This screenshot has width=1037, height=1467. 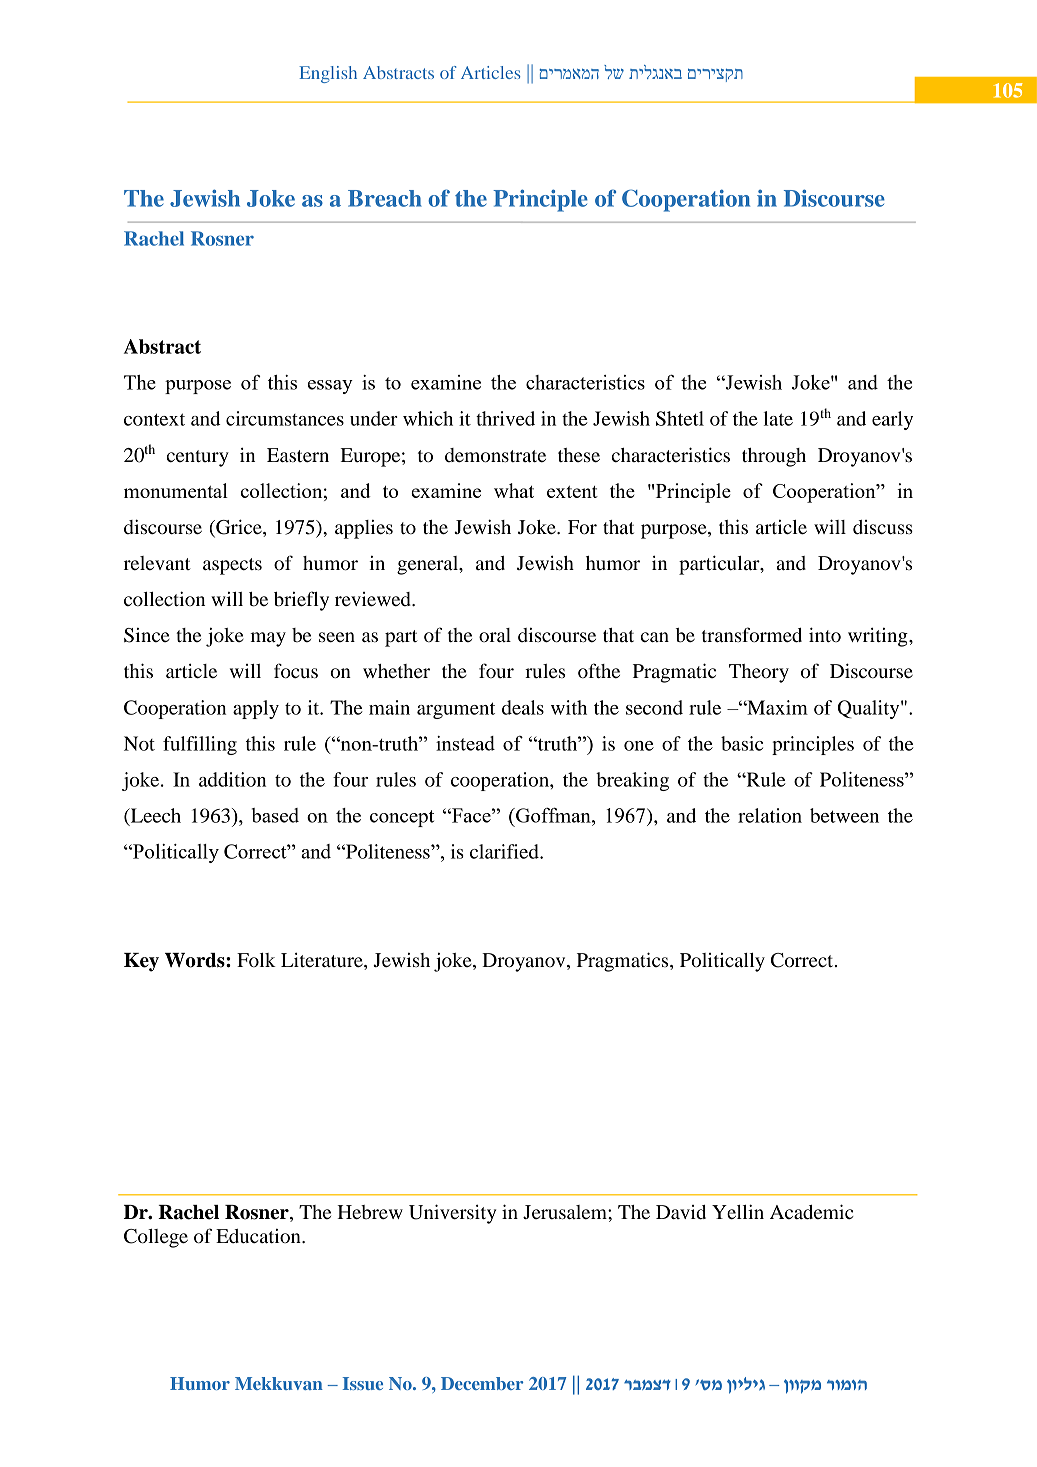 I want to click on Grice, so click(x=239, y=528).
